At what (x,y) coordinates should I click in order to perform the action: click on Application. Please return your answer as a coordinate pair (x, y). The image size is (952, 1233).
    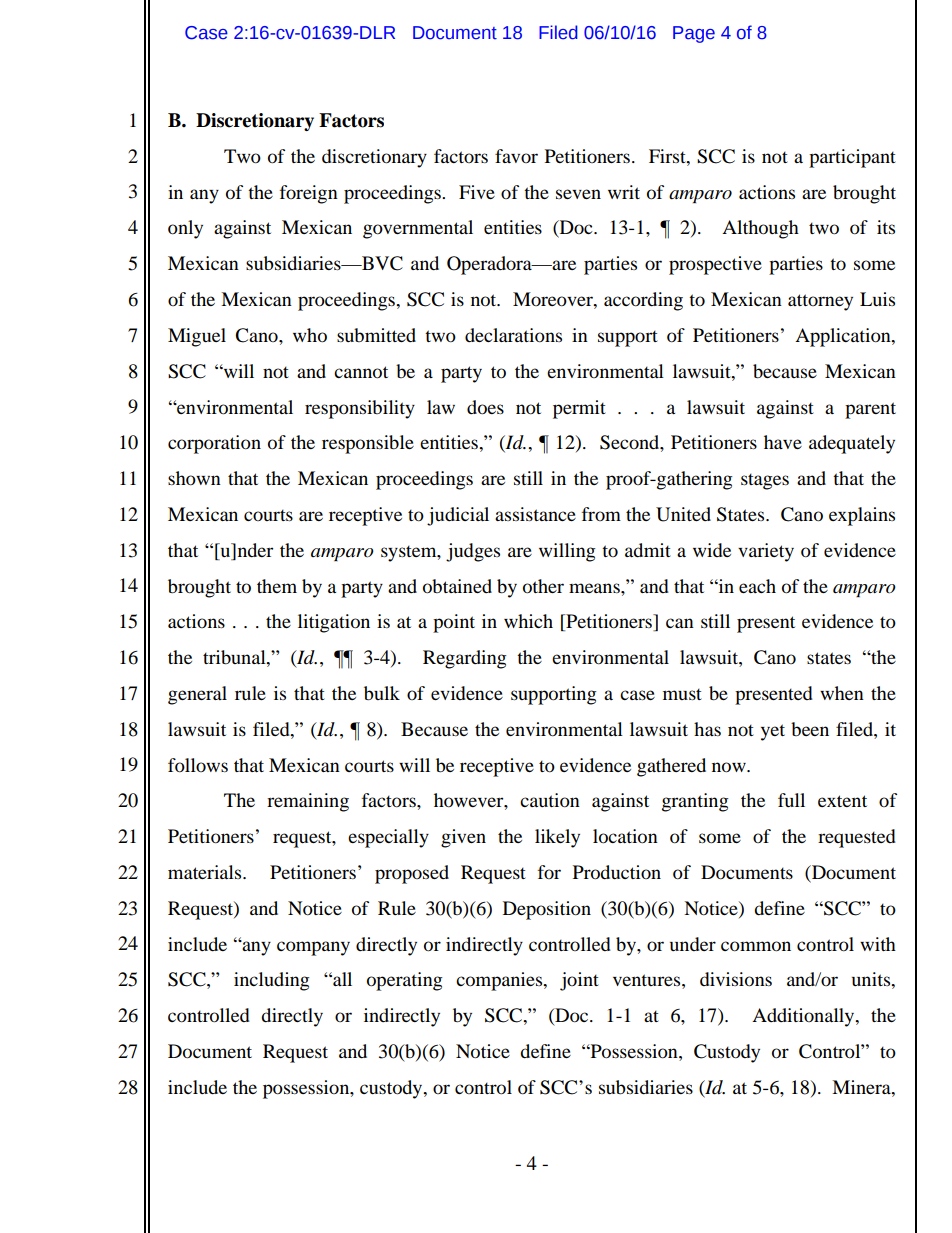
    Looking at the image, I should click on (844, 337).
